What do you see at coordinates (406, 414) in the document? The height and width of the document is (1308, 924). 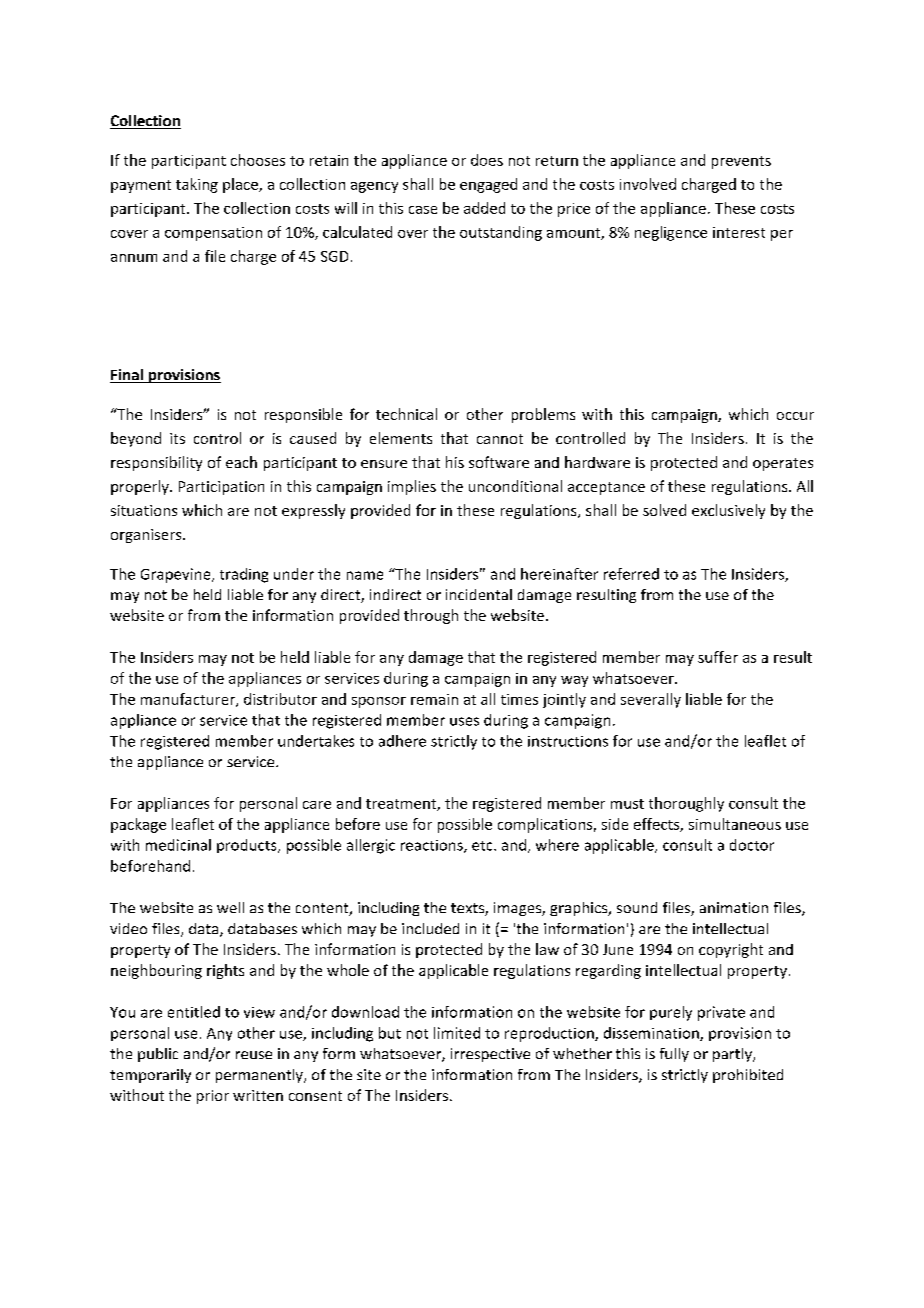 I see `technical` at bounding box center [406, 414].
